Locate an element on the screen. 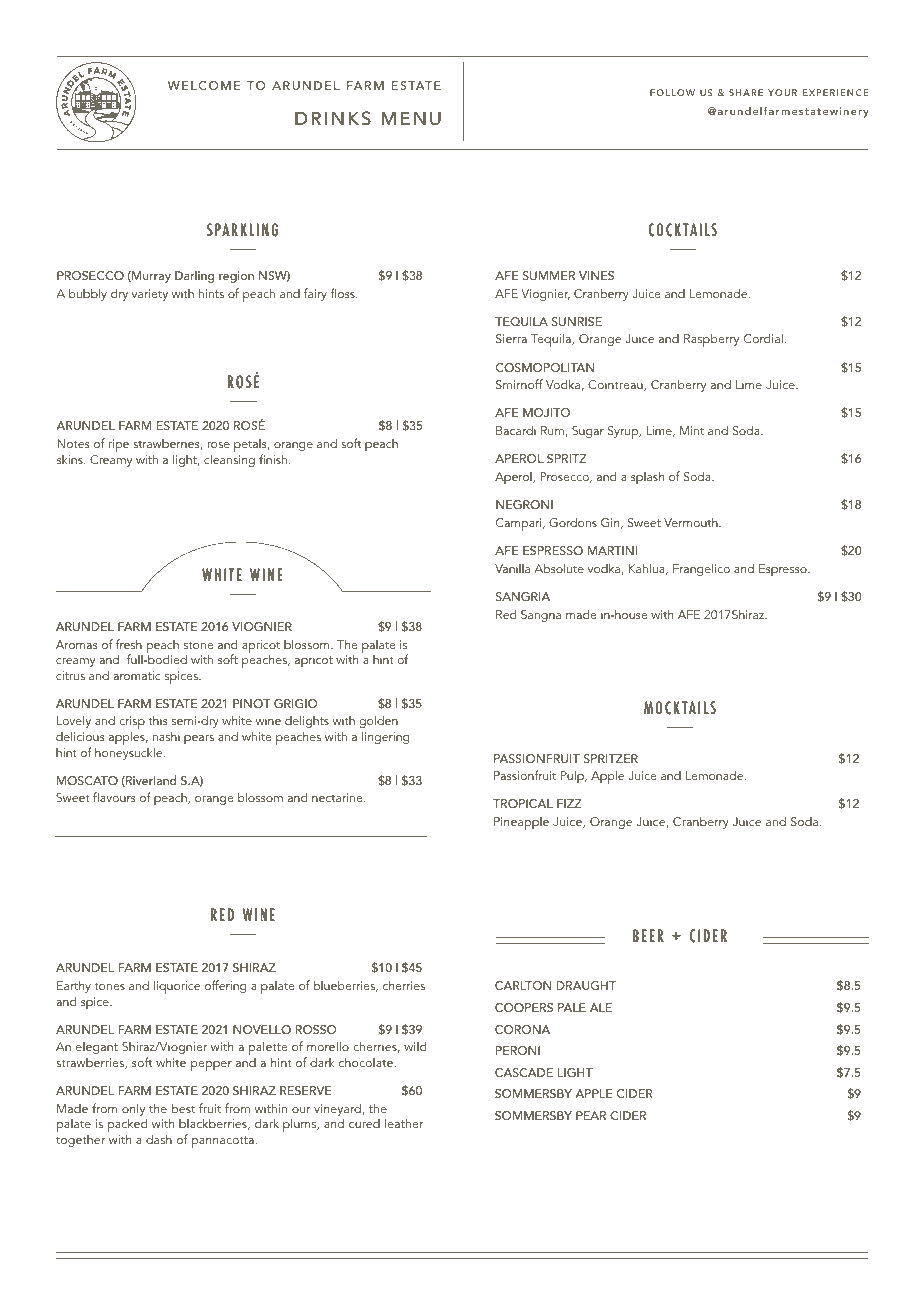 The width and height of the screenshot is (924, 1308). Vermouth is located at coordinates (692, 522).
